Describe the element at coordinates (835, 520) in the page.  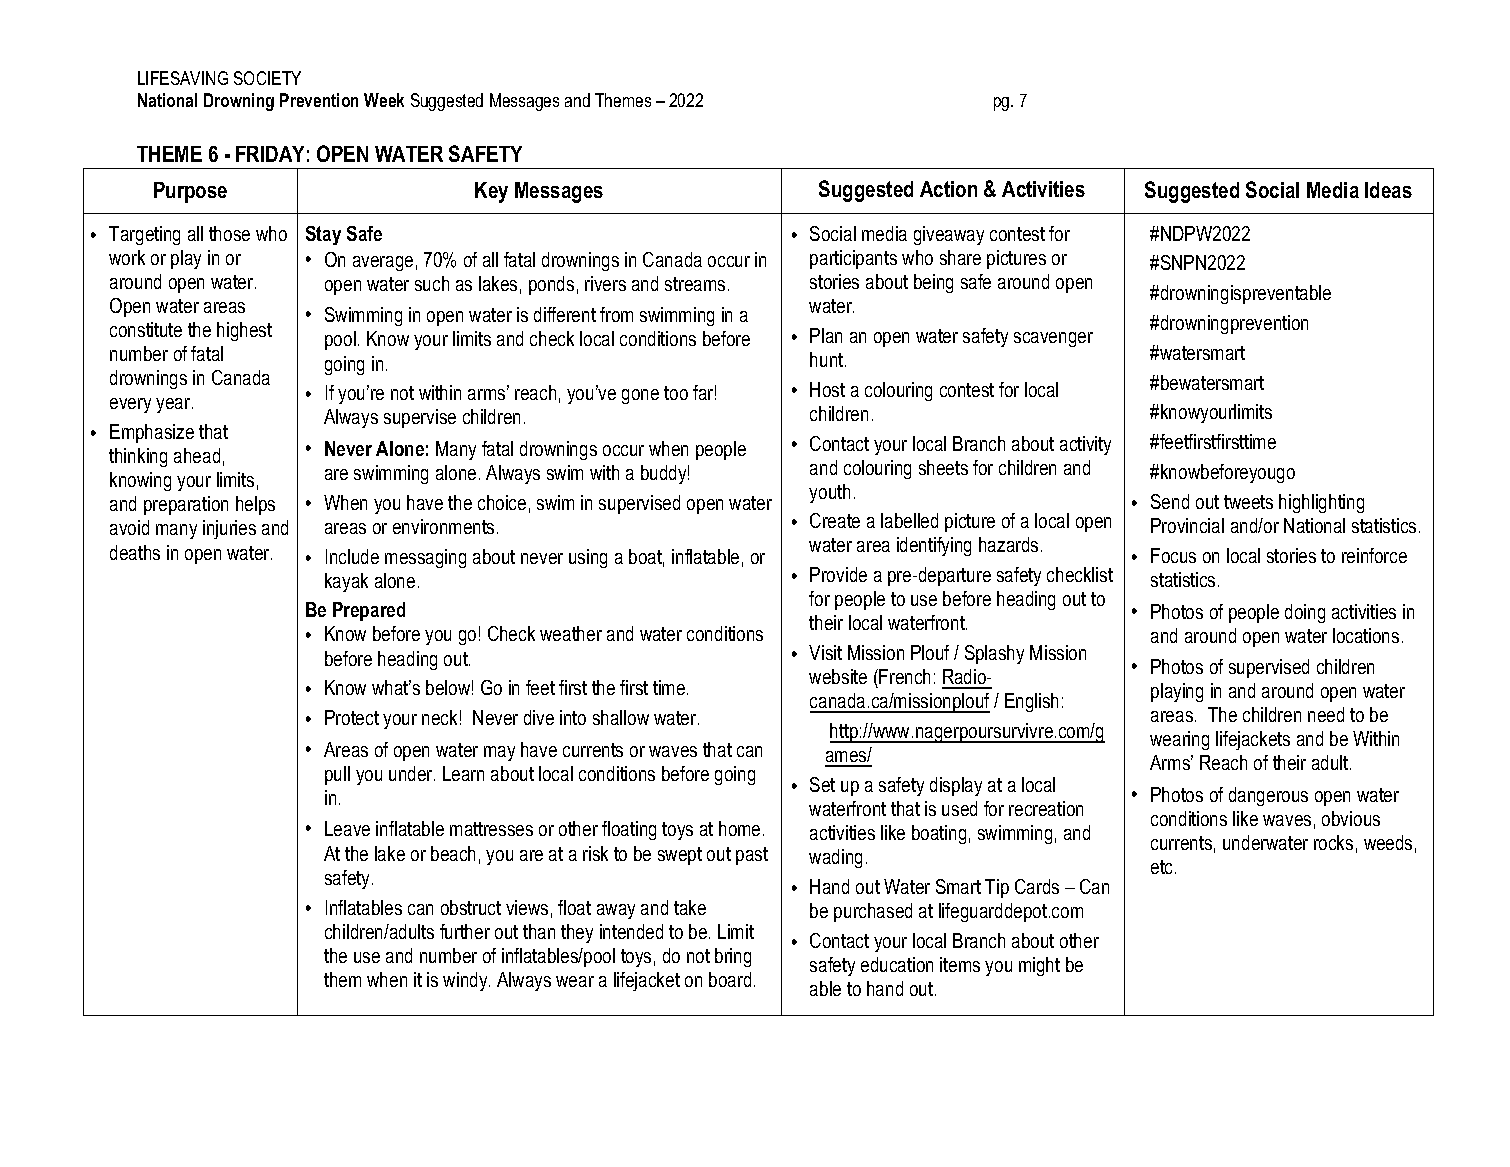
I see `Create` at that location.
